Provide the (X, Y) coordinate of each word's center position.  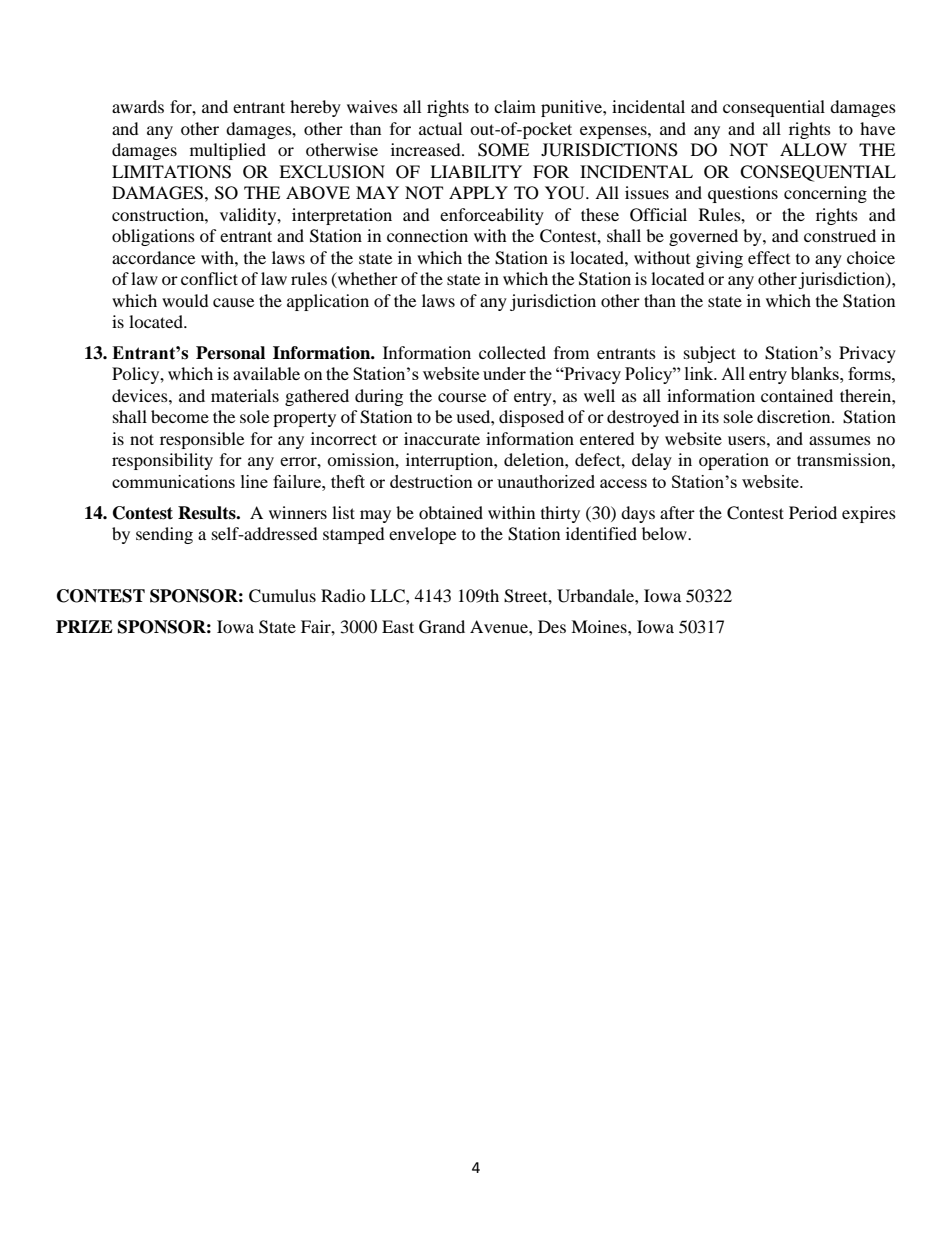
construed (840, 235)
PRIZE (84, 626)
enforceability (492, 216)
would (185, 300)
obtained (451, 512)
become (180, 416)
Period (813, 512)
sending (164, 535)
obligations (153, 237)
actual (440, 128)
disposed (531, 418)
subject (710, 354)
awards (138, 106)
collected (512, 352)
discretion (795, 416)
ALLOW (813, 150)
